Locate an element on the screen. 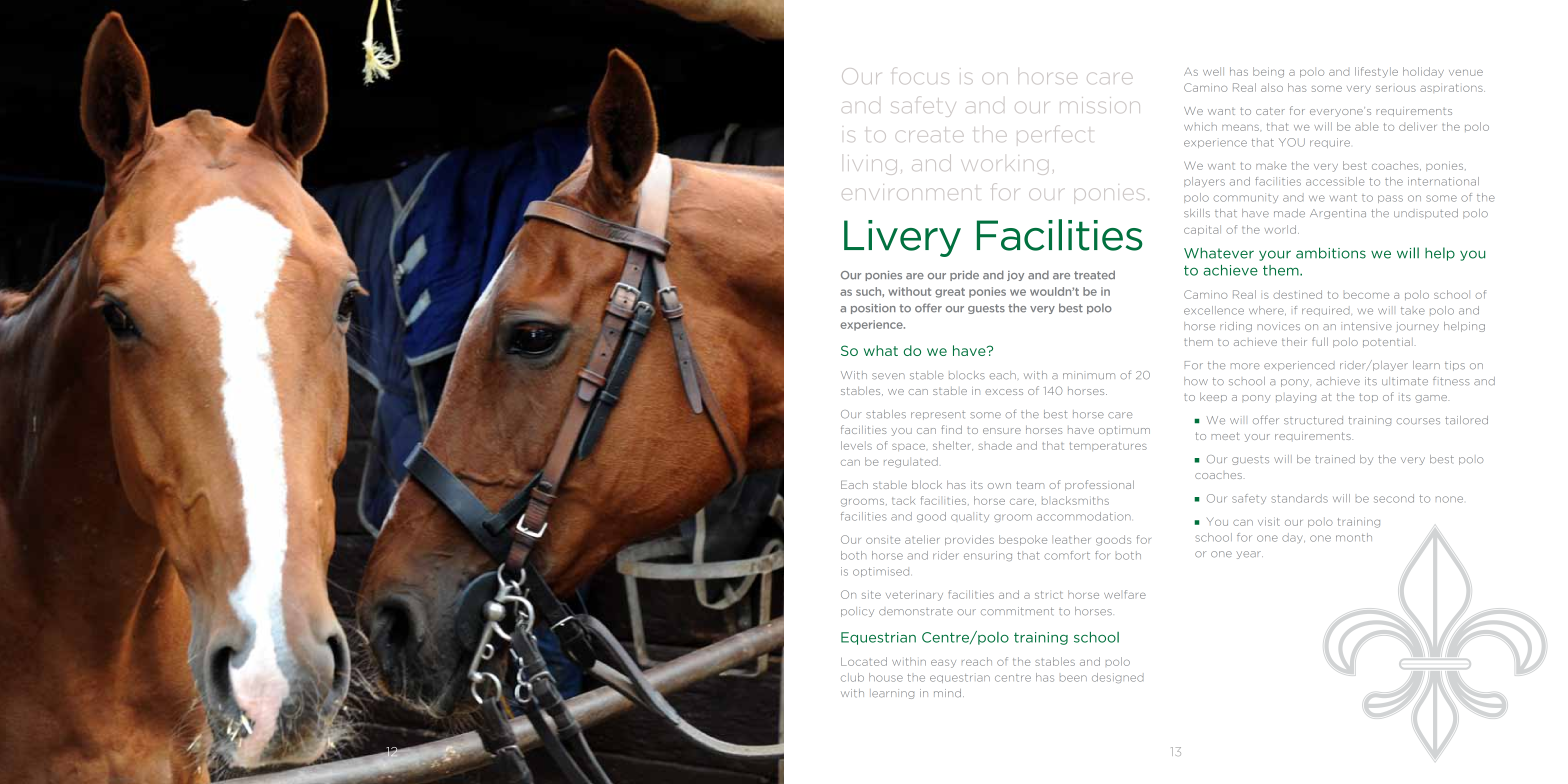 Image resolution: width=1568 pixels, height=784 pixels. month is located at coordinates (1354, 537).
